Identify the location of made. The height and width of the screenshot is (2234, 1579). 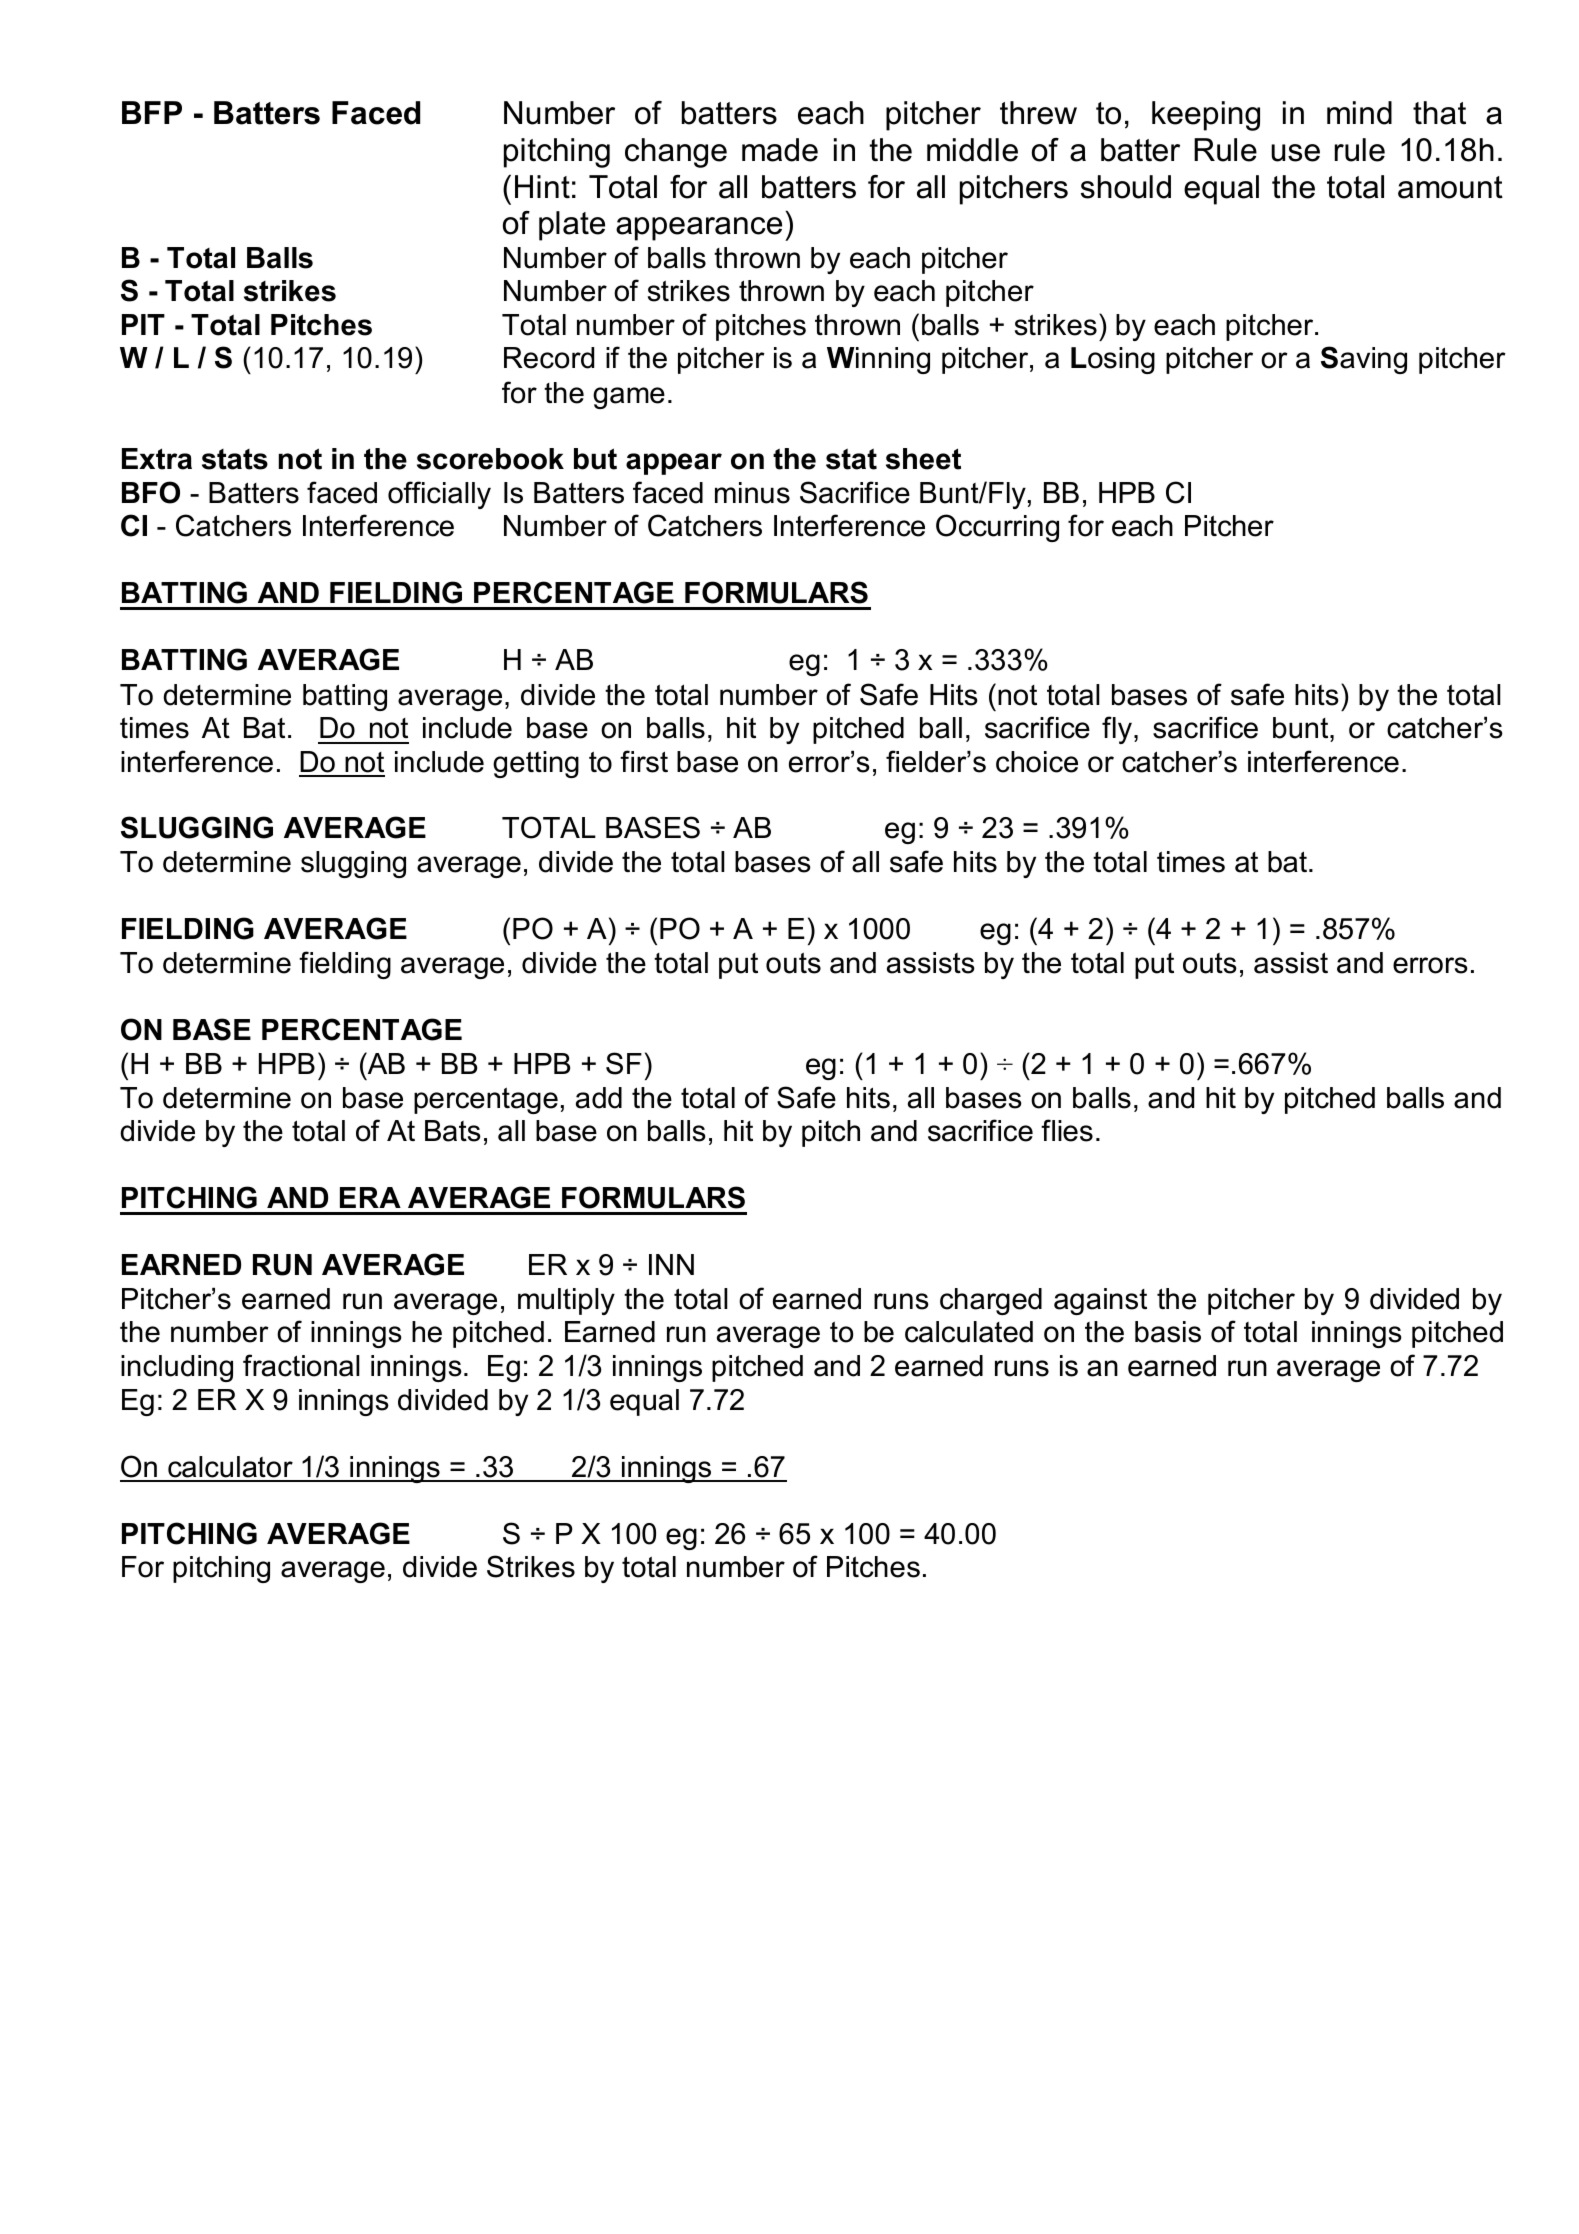
(780, 150).
